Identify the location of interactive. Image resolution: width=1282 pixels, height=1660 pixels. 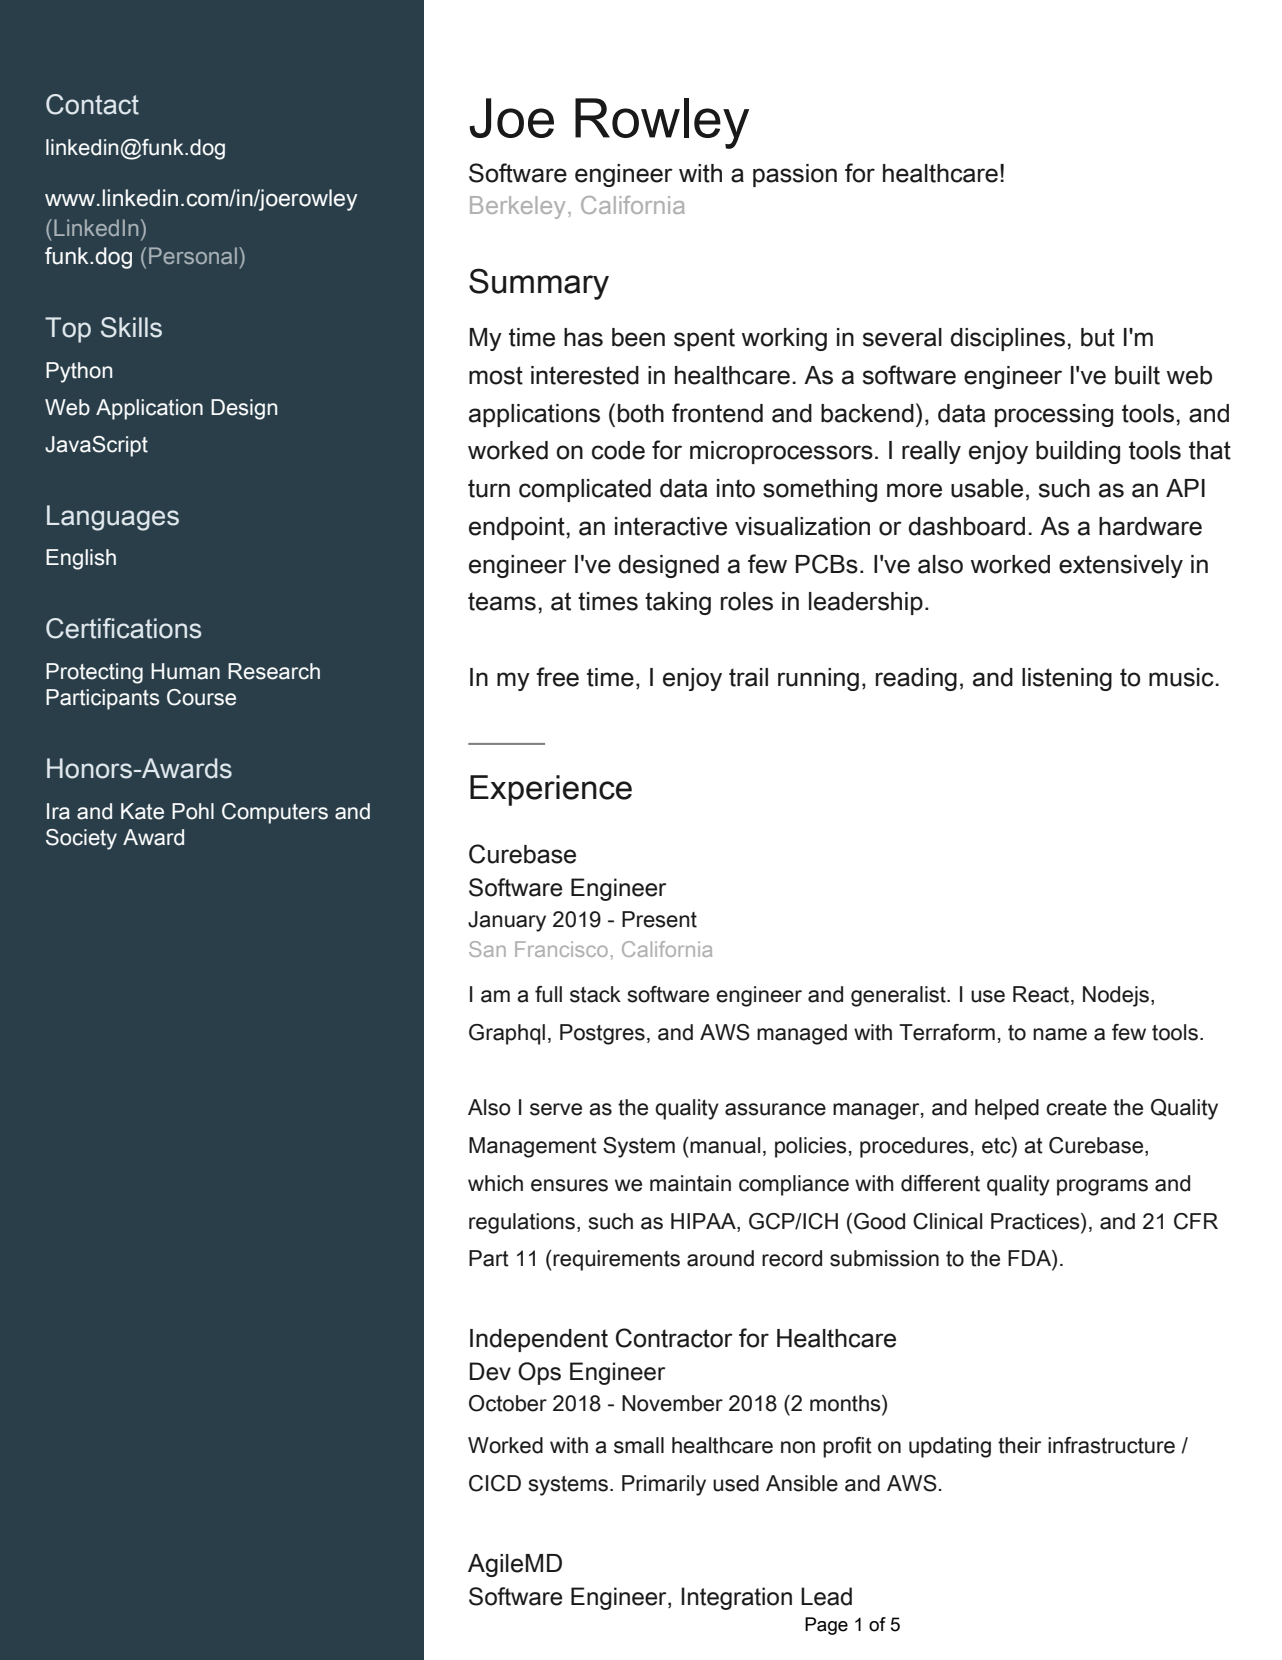
(671, 526).
